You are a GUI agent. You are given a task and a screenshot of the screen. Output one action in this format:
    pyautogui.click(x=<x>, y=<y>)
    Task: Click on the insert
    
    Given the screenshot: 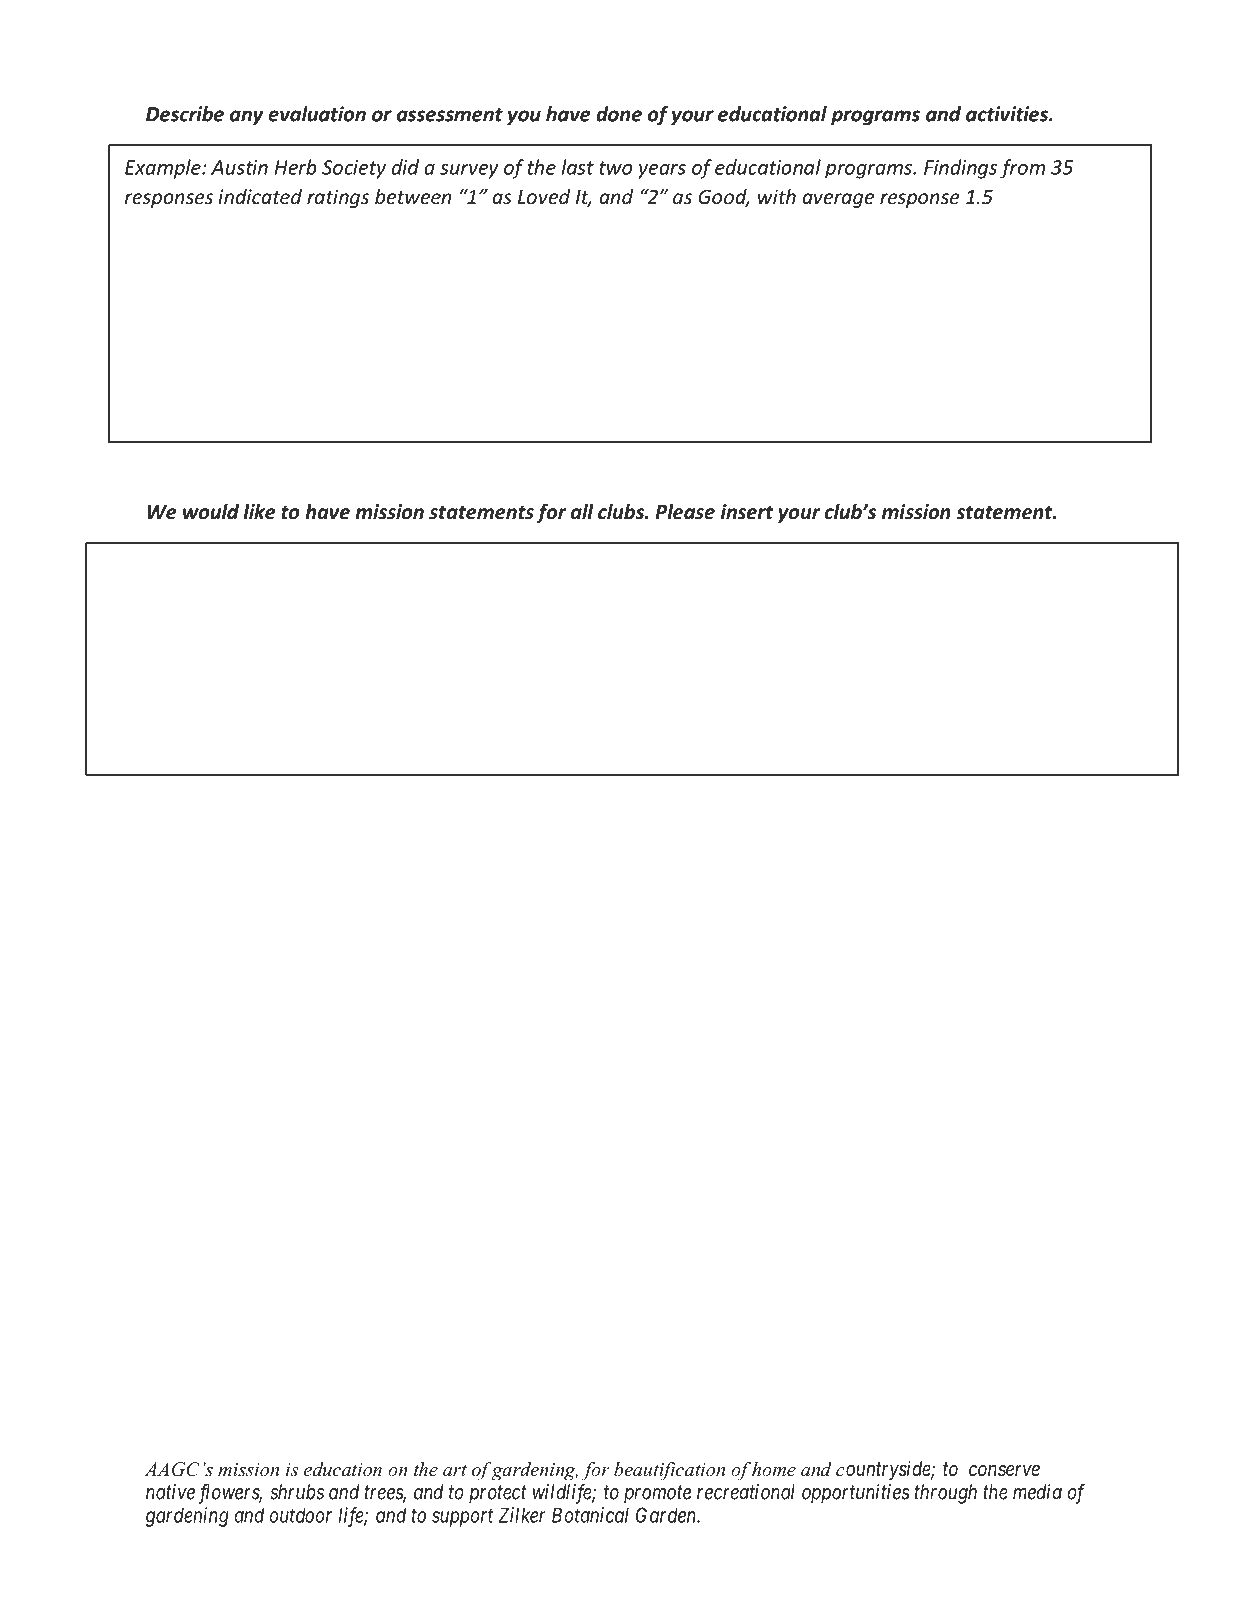 What is the action you would take?
    pyautogui.click(x=747, y=512)
